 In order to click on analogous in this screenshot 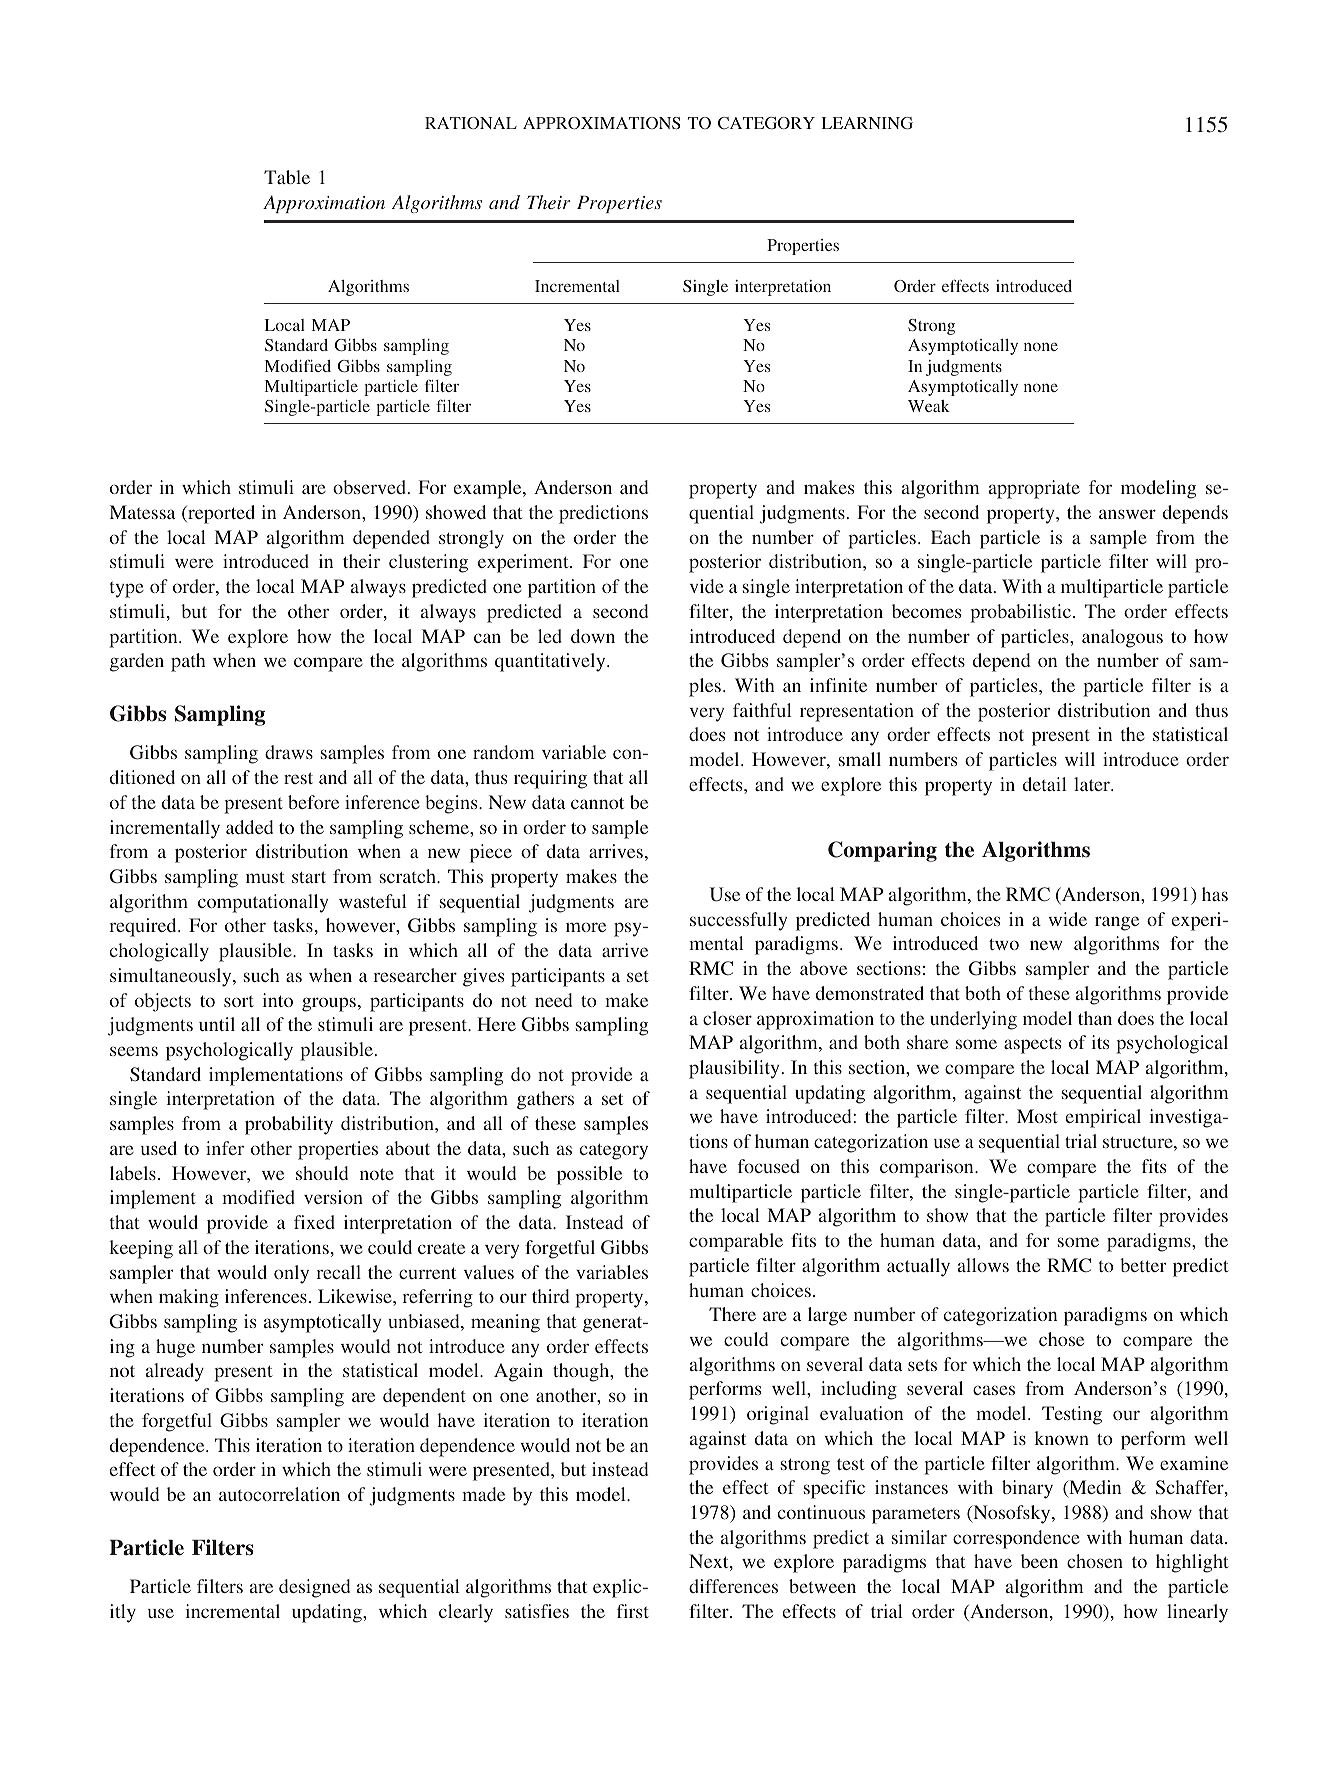, I will do `click(1122, 638)`.
